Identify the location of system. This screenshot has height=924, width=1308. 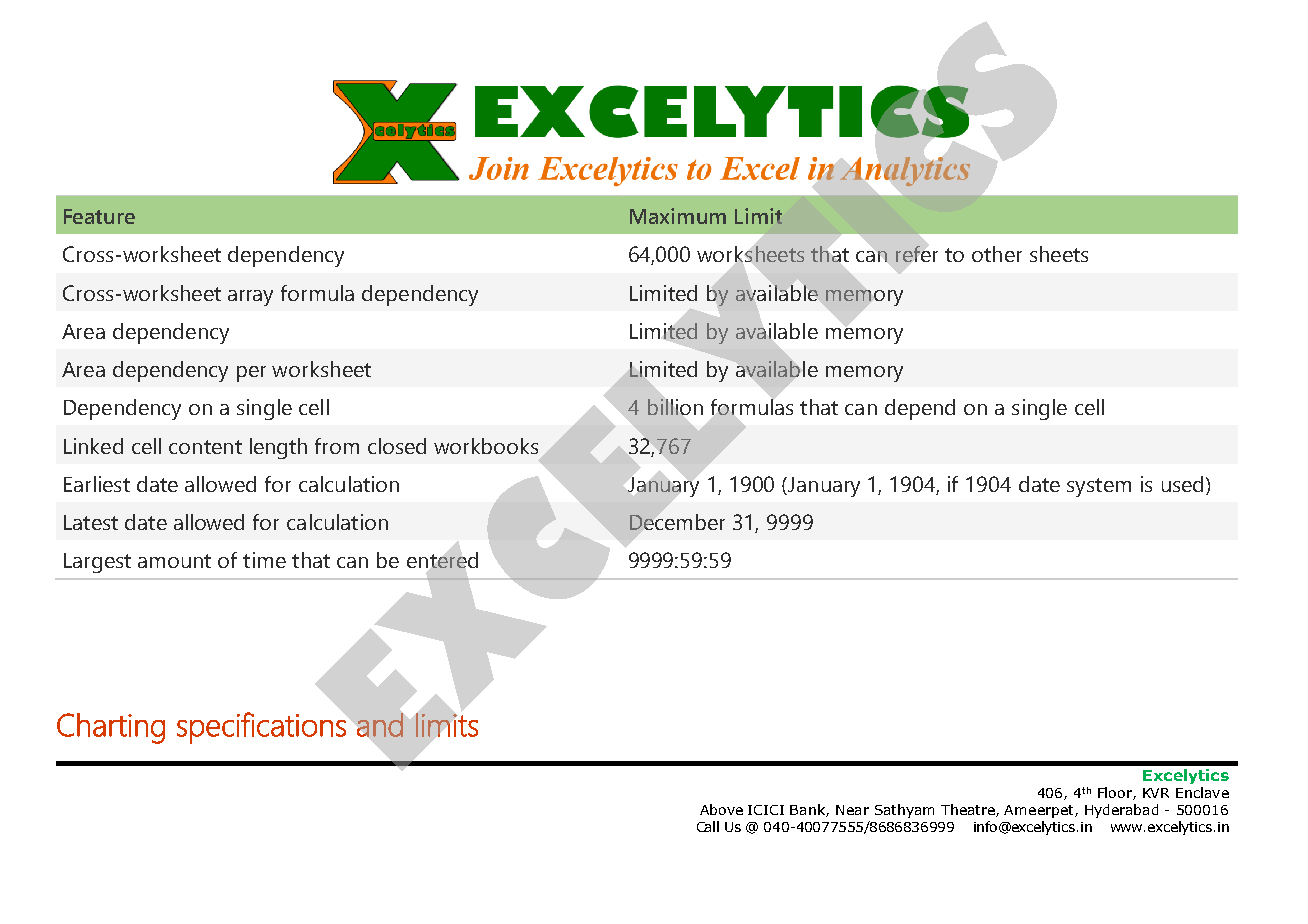
(1099, 487).
